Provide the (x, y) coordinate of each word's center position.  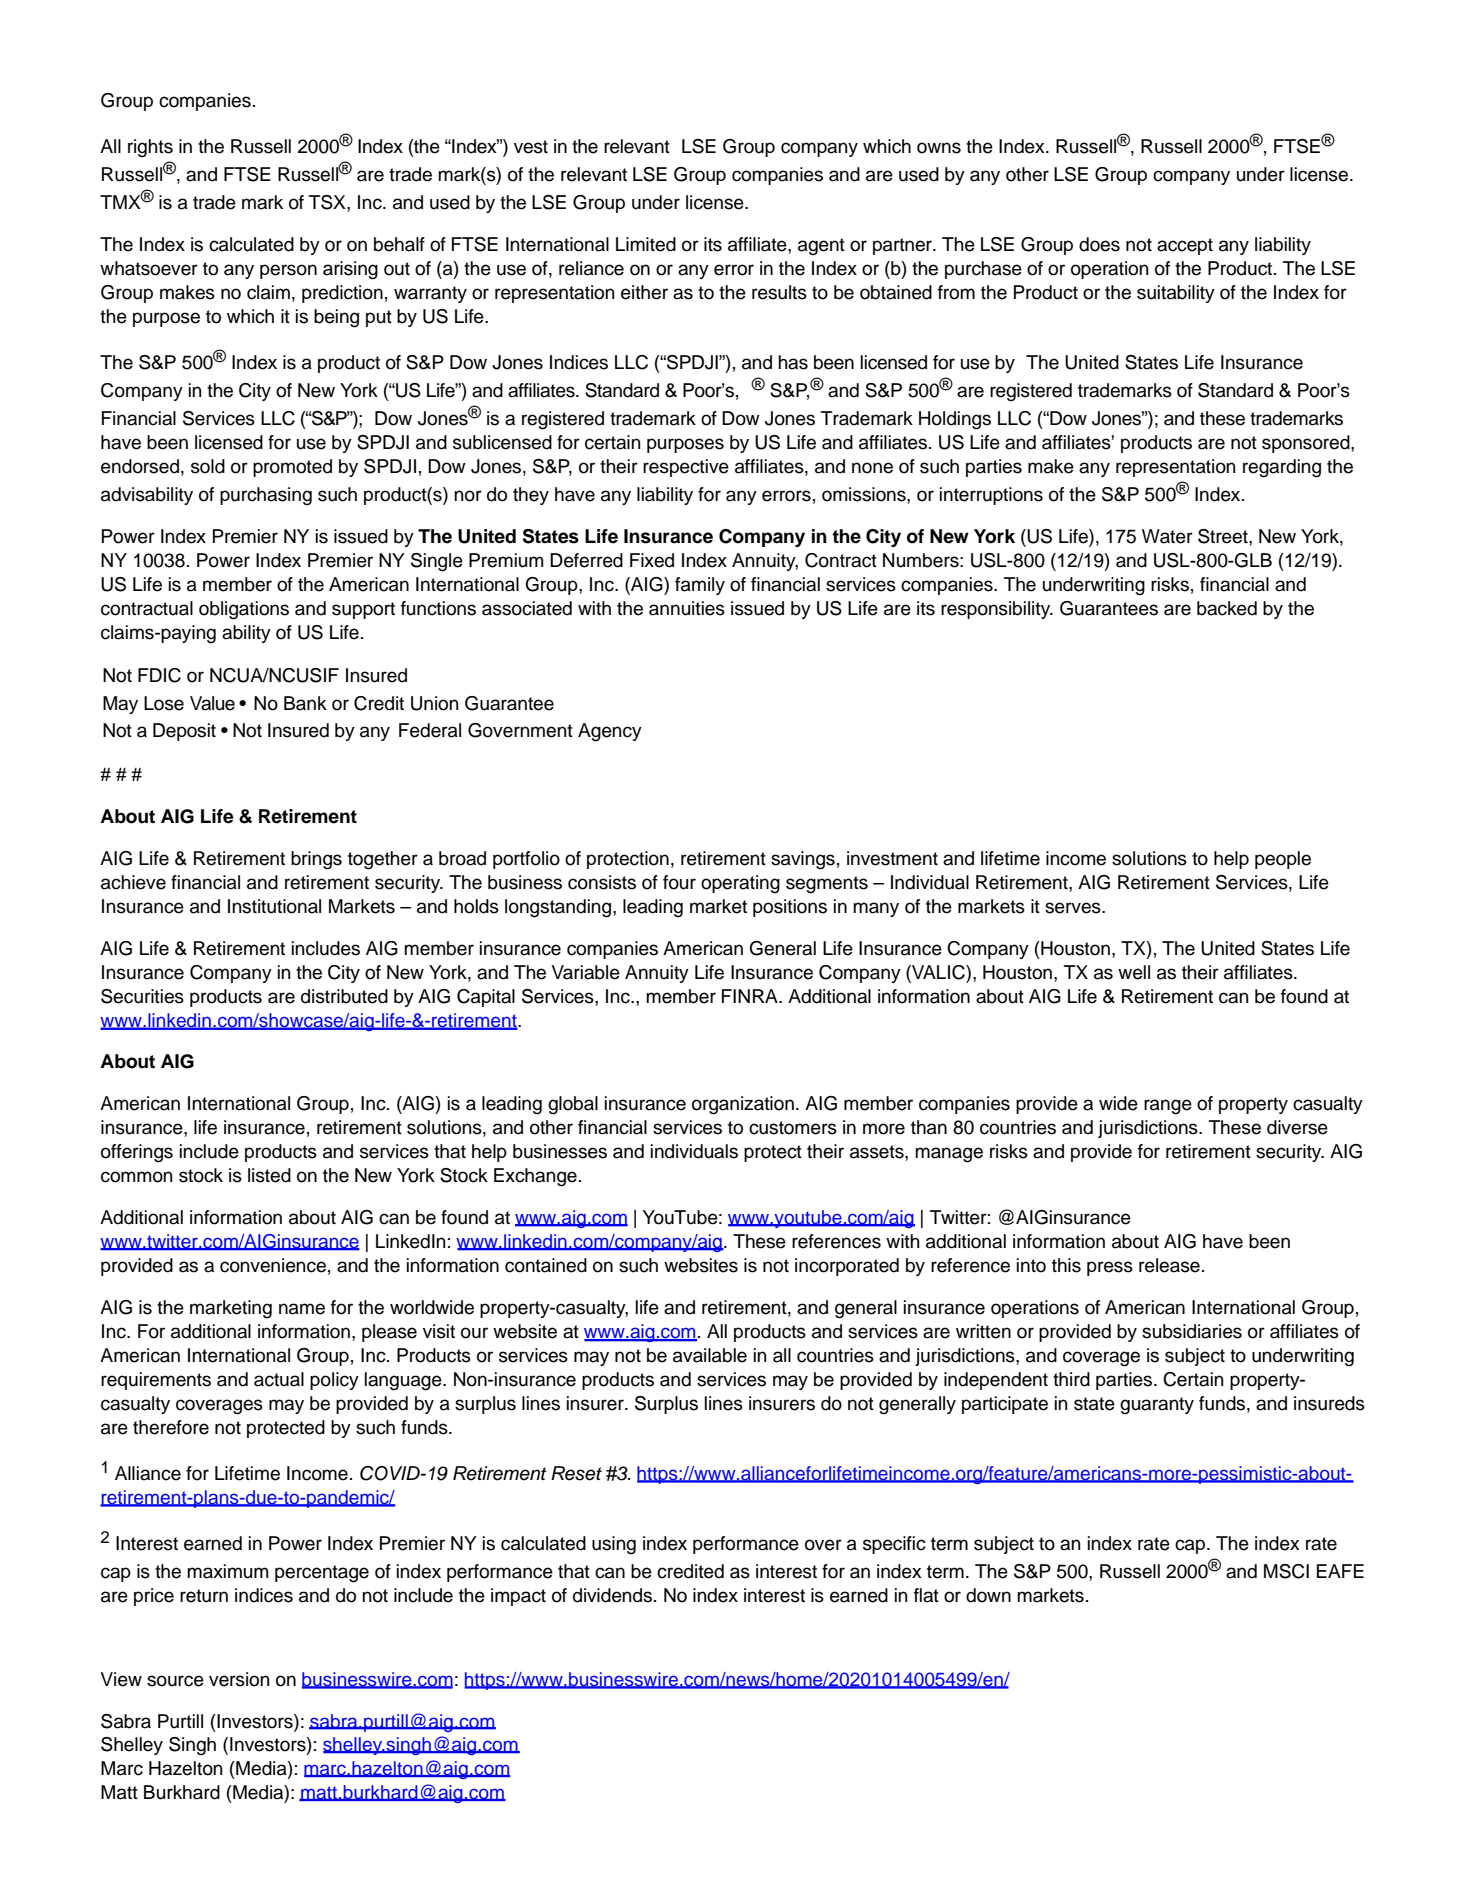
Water (1167, 536)
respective (686, 468)
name (302, 1309)
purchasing (266, 496)
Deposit (184, 732)
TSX (328, 202)
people (1283, 860)
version (239, 1679)
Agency (610, 732)
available (710, 1355)
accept (1185, 246)
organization (743, 1105)
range (1168, 1107)
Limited (646, 244)
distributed (344, 996)
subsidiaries (1192, 1331)
